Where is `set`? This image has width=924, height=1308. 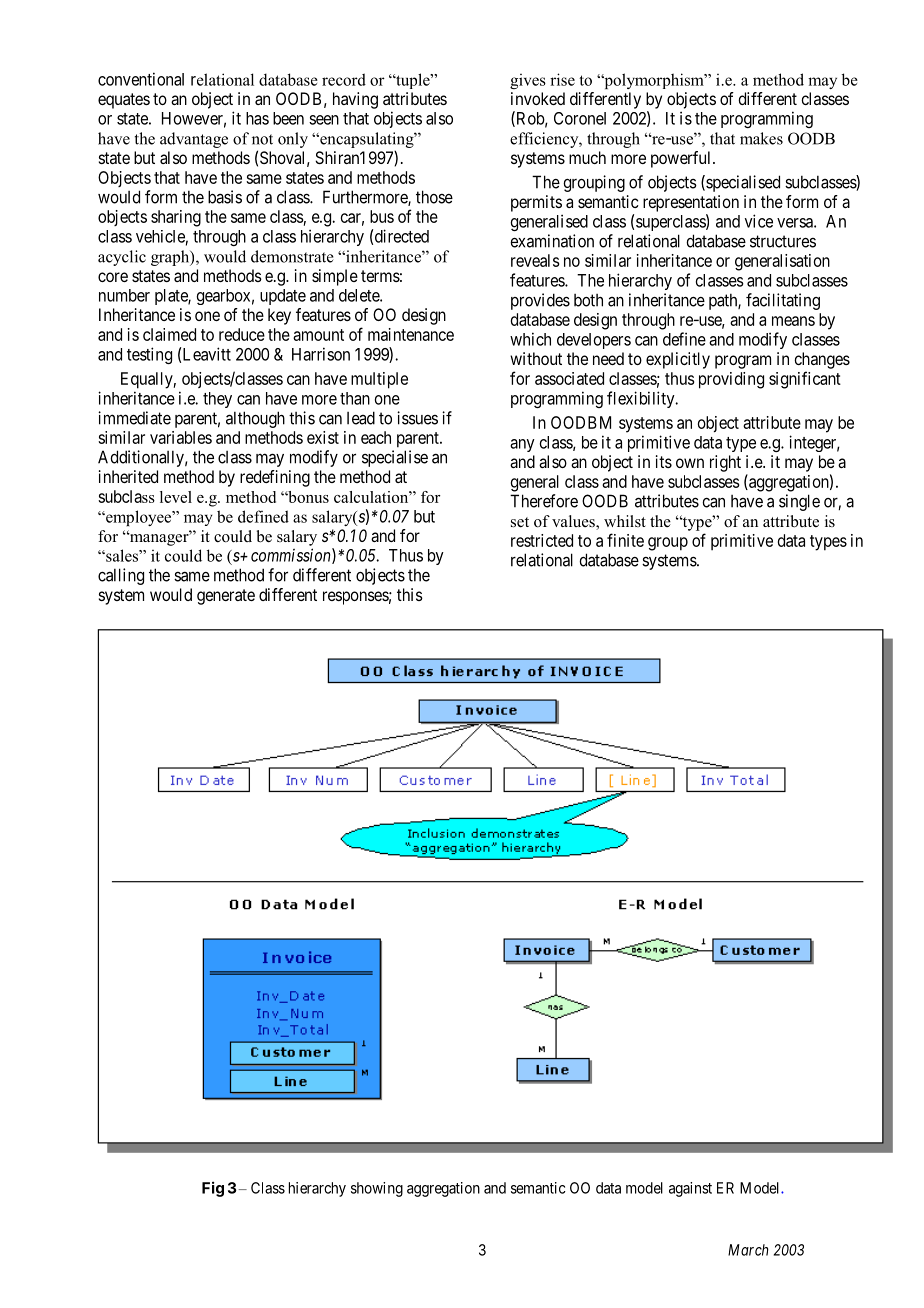
set is located at coordinates (520, 522).
